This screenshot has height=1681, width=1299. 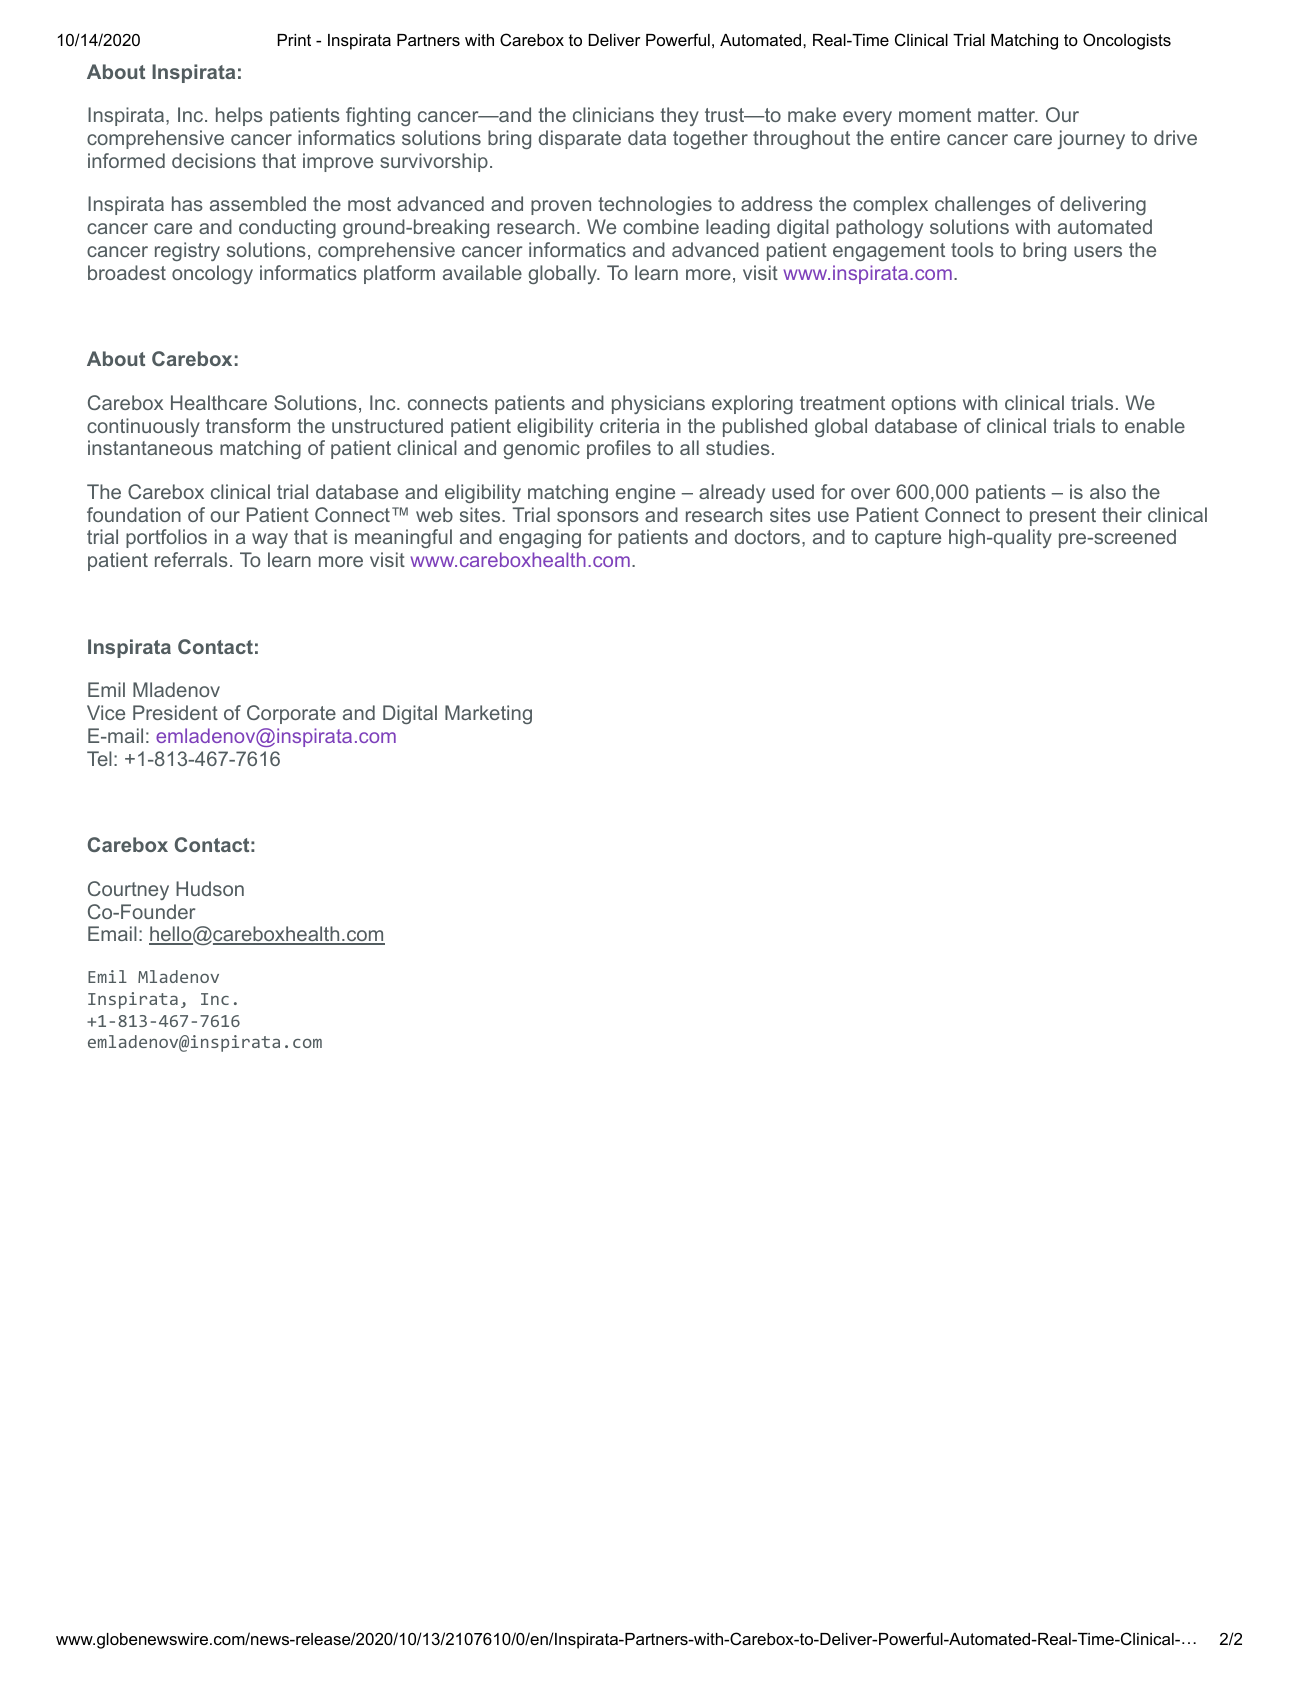 I want to click on users, so click(x=1098, y=251).
